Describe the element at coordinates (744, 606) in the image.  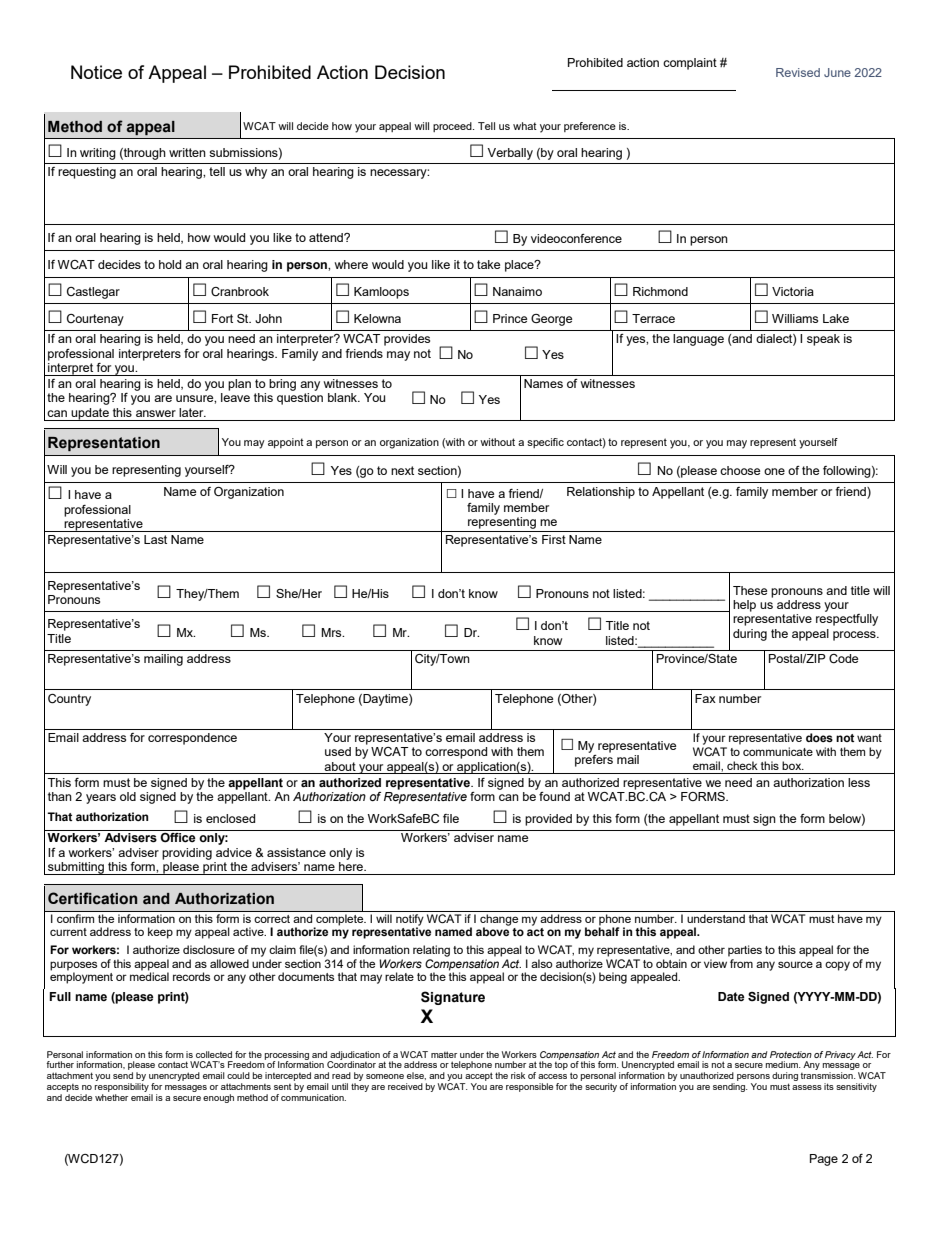
I see `help` at that location.
